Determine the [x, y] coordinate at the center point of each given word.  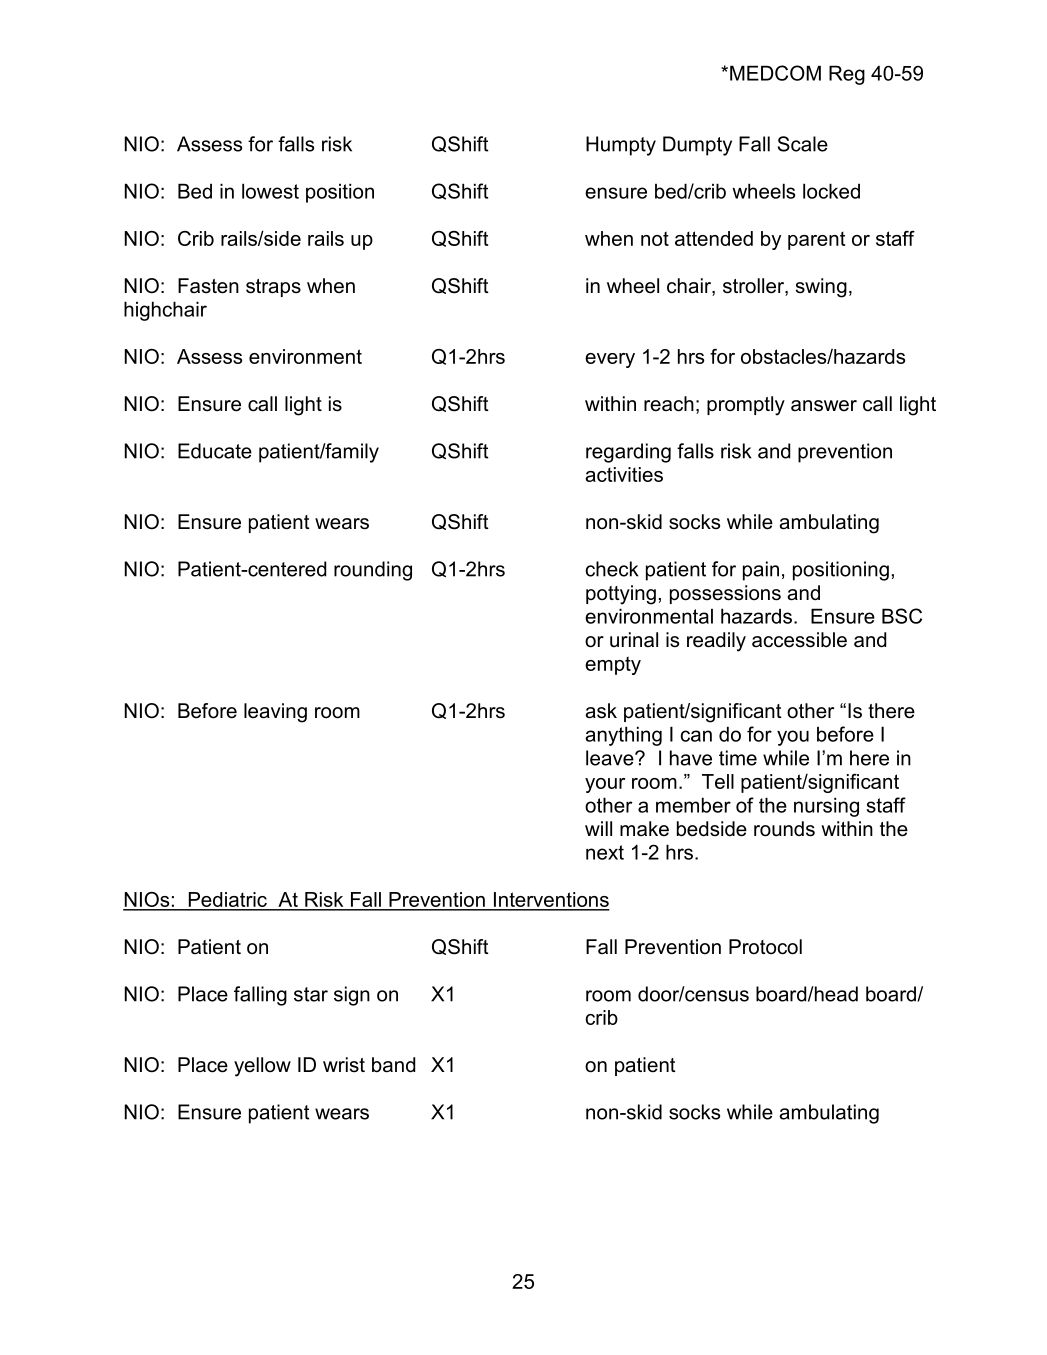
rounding [373, 571]
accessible [799, 640]
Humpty [621, 146]
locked [831, 191]
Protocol [765, 947]
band [393, 1065]
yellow [262, 1067]
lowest [270, 191]
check [612, 569]
